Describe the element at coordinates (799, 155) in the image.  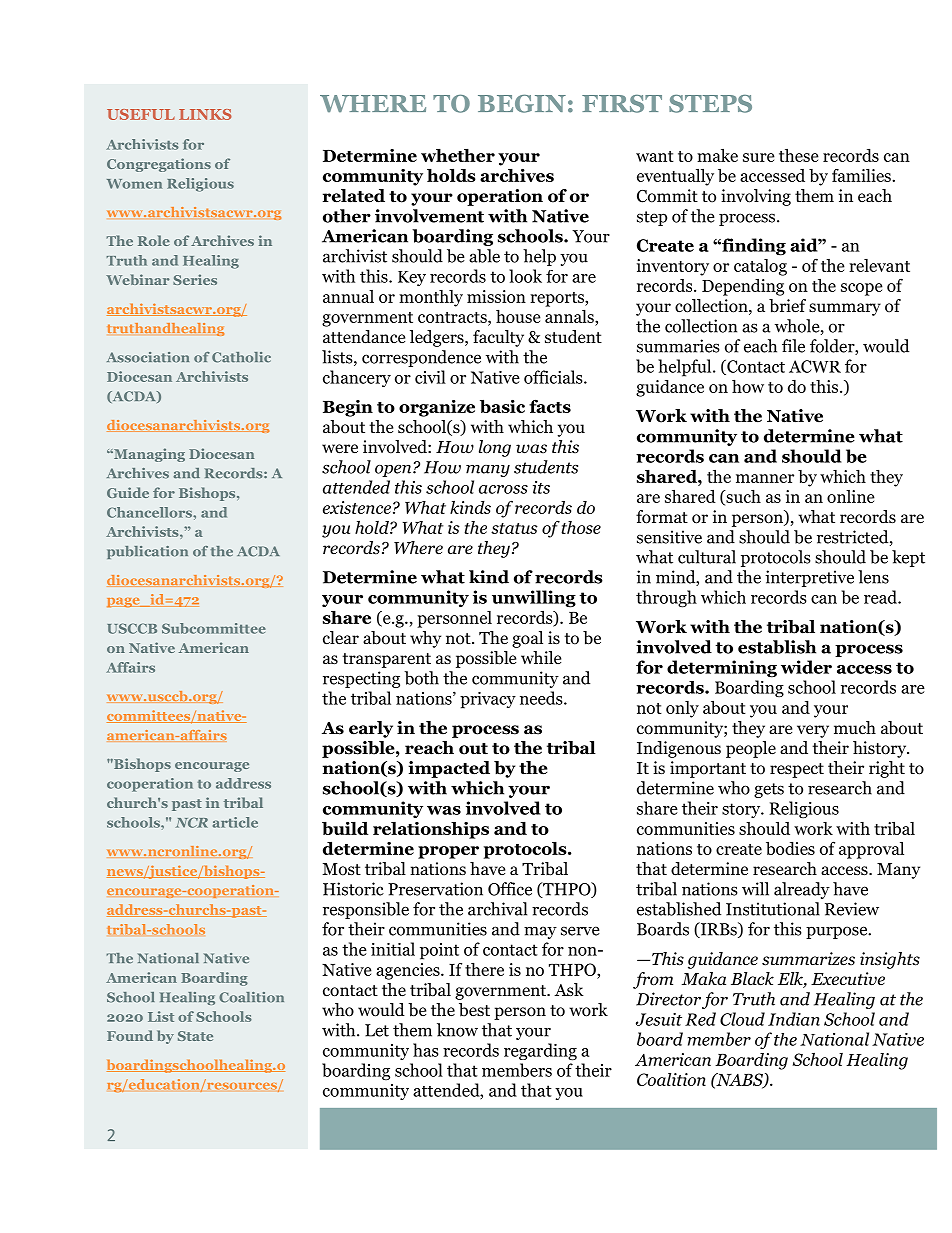
I see `these` at that location.
